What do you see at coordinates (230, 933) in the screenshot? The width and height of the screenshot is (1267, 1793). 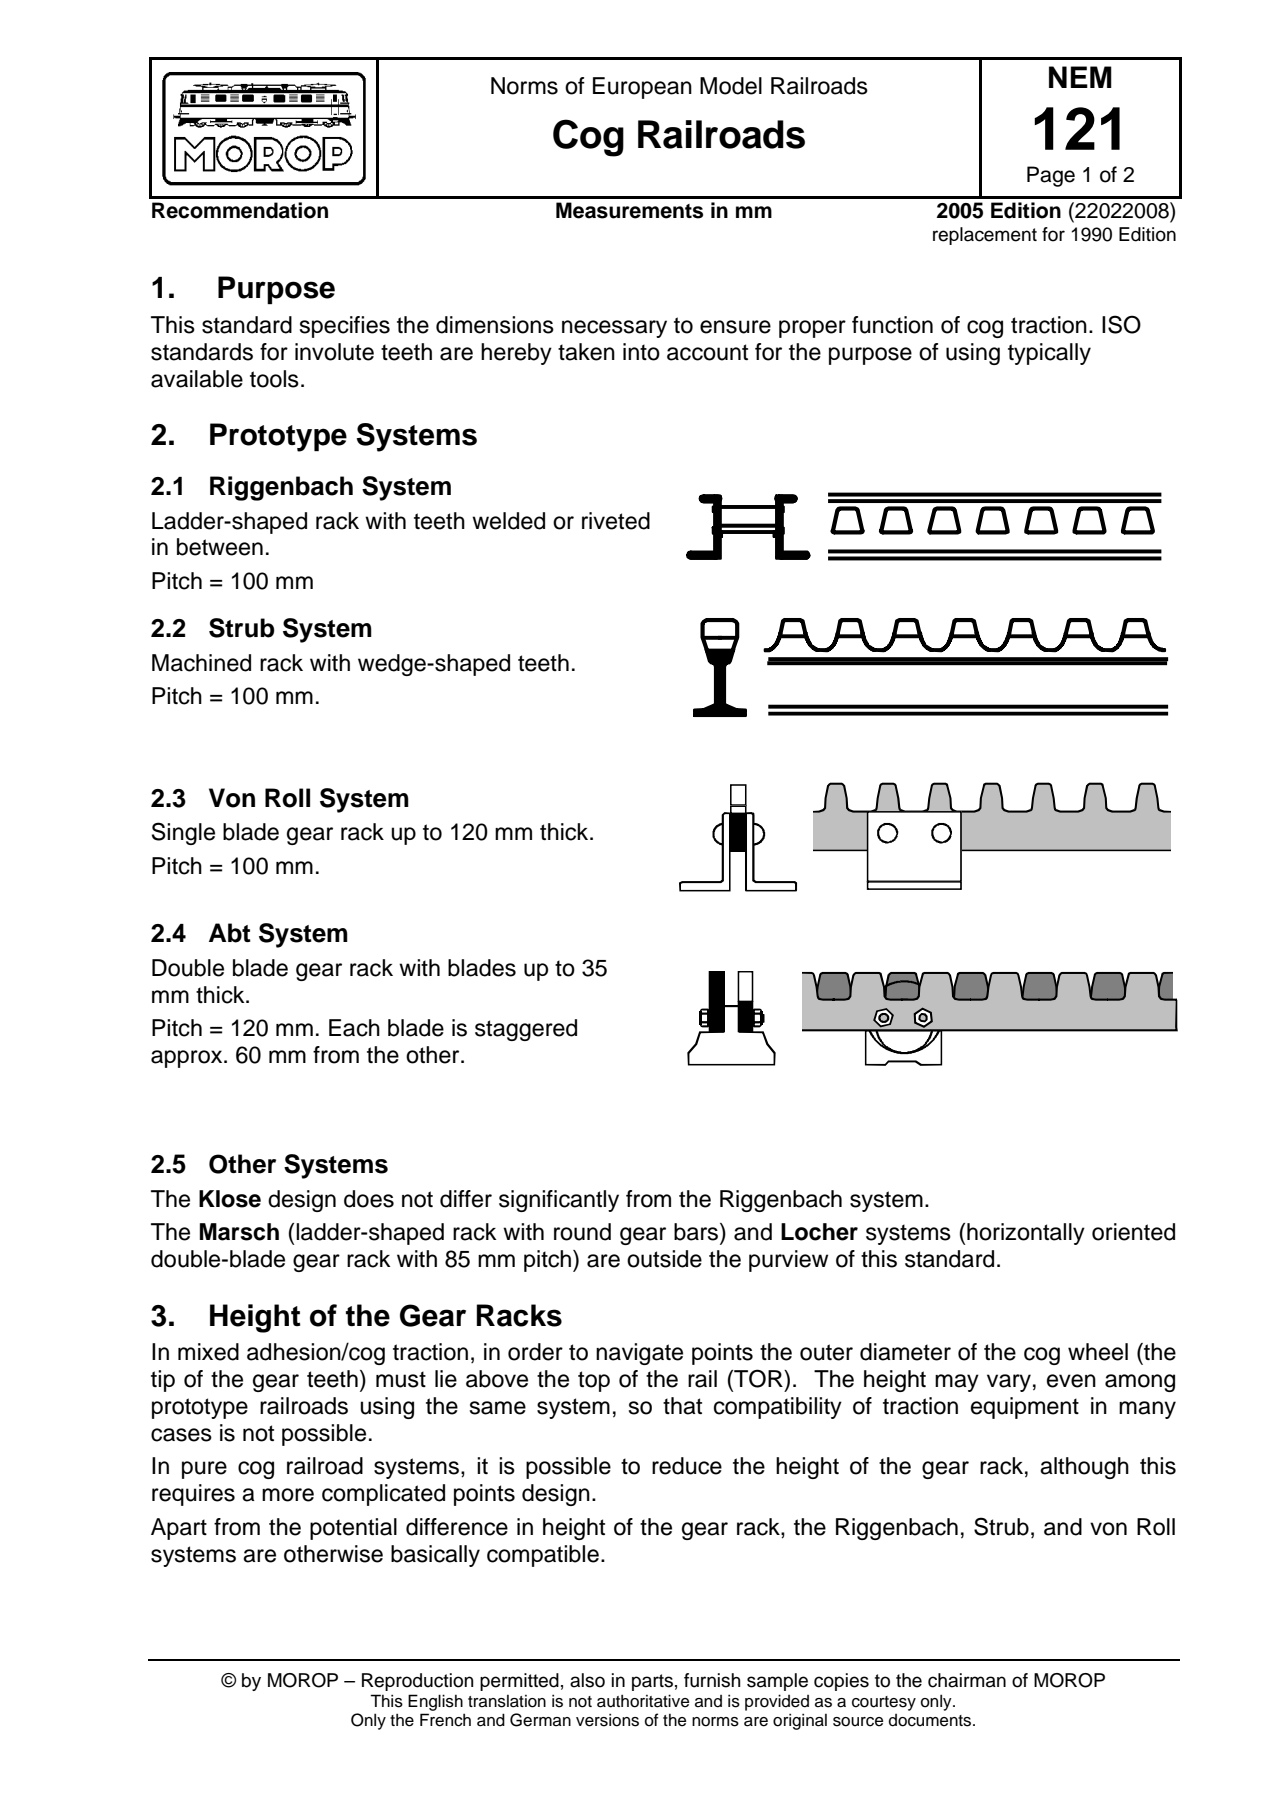 I see `Abt` at bounding box center [230, 933].
